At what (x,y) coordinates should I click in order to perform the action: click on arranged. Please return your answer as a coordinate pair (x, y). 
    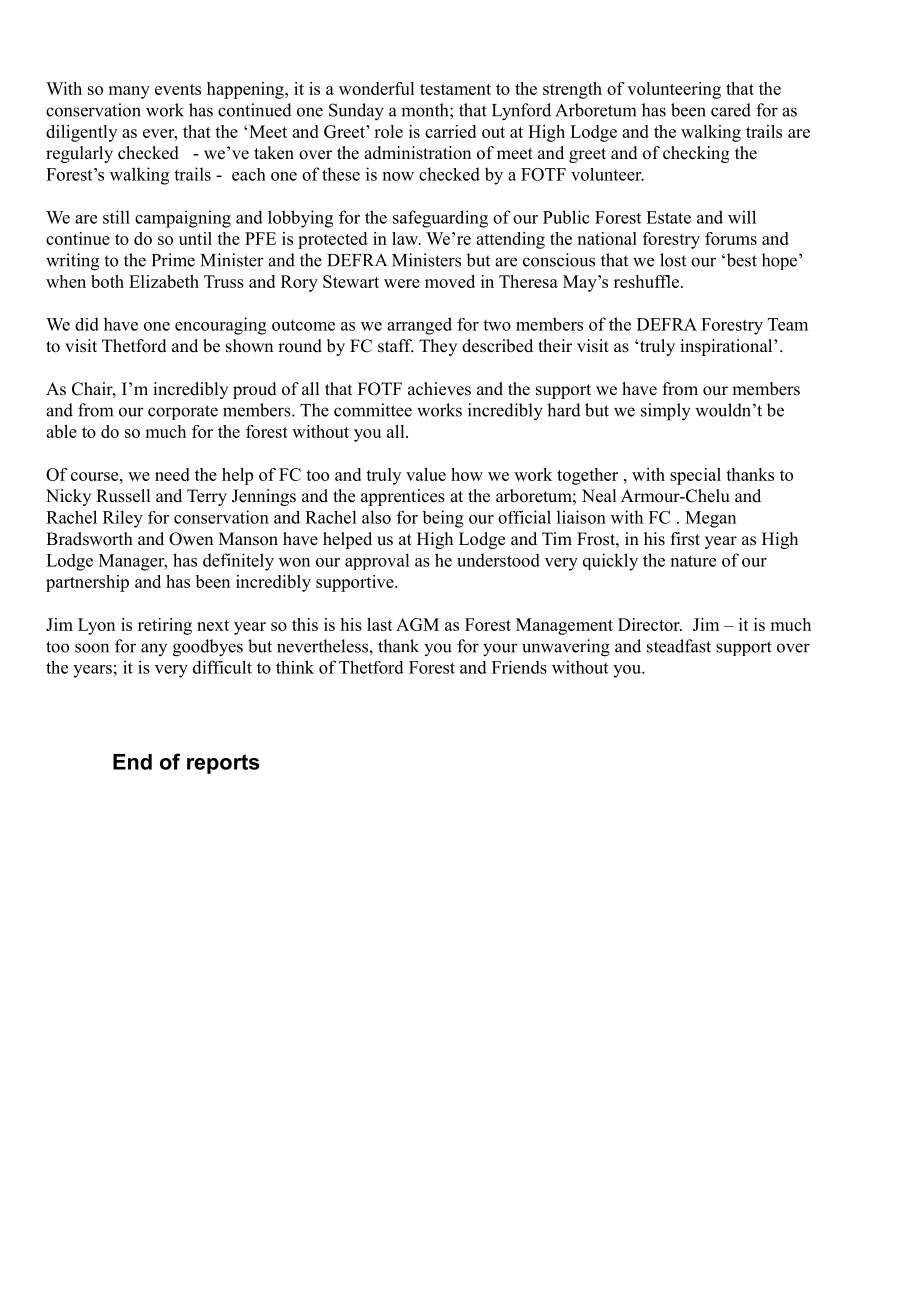
    Looking at the image, I should click on (419, 326).
